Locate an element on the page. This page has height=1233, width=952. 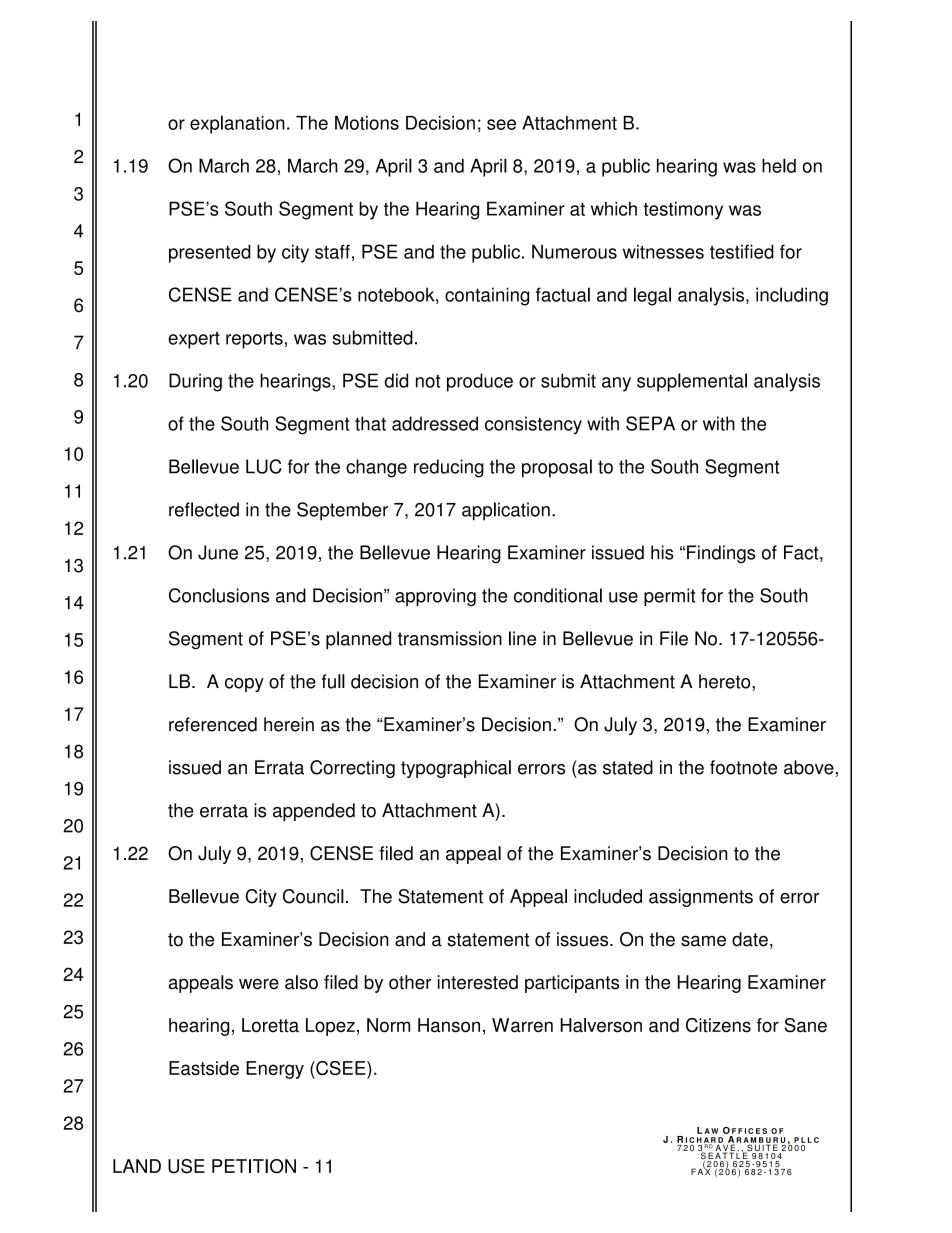
Motions is located at coordinates (367, 123).
